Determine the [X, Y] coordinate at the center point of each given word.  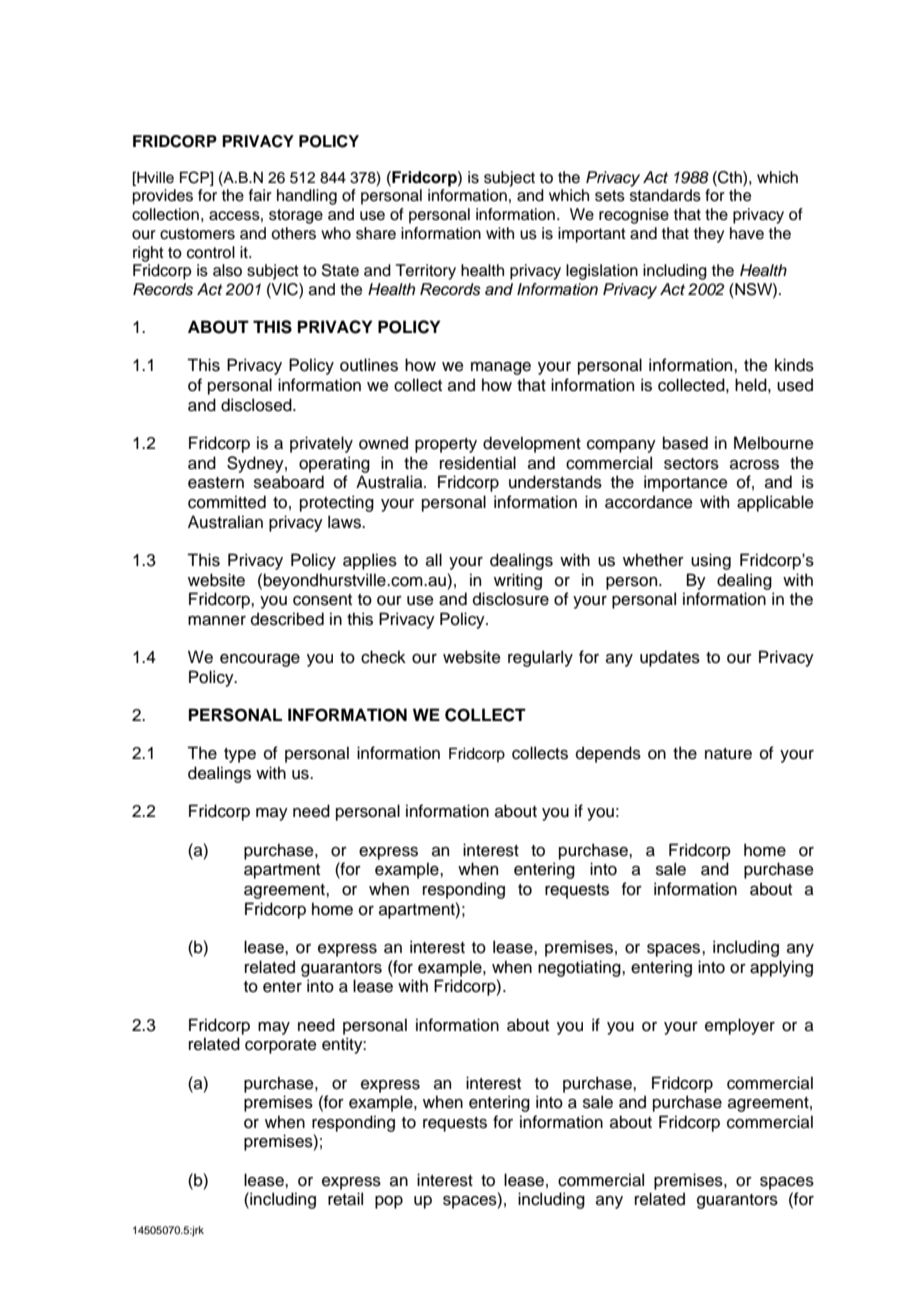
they [709, 235]
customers [197, 234]
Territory [426, 272]
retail [345, 1199]
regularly [540, 658]
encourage [260, 660]
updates [670, 658]
